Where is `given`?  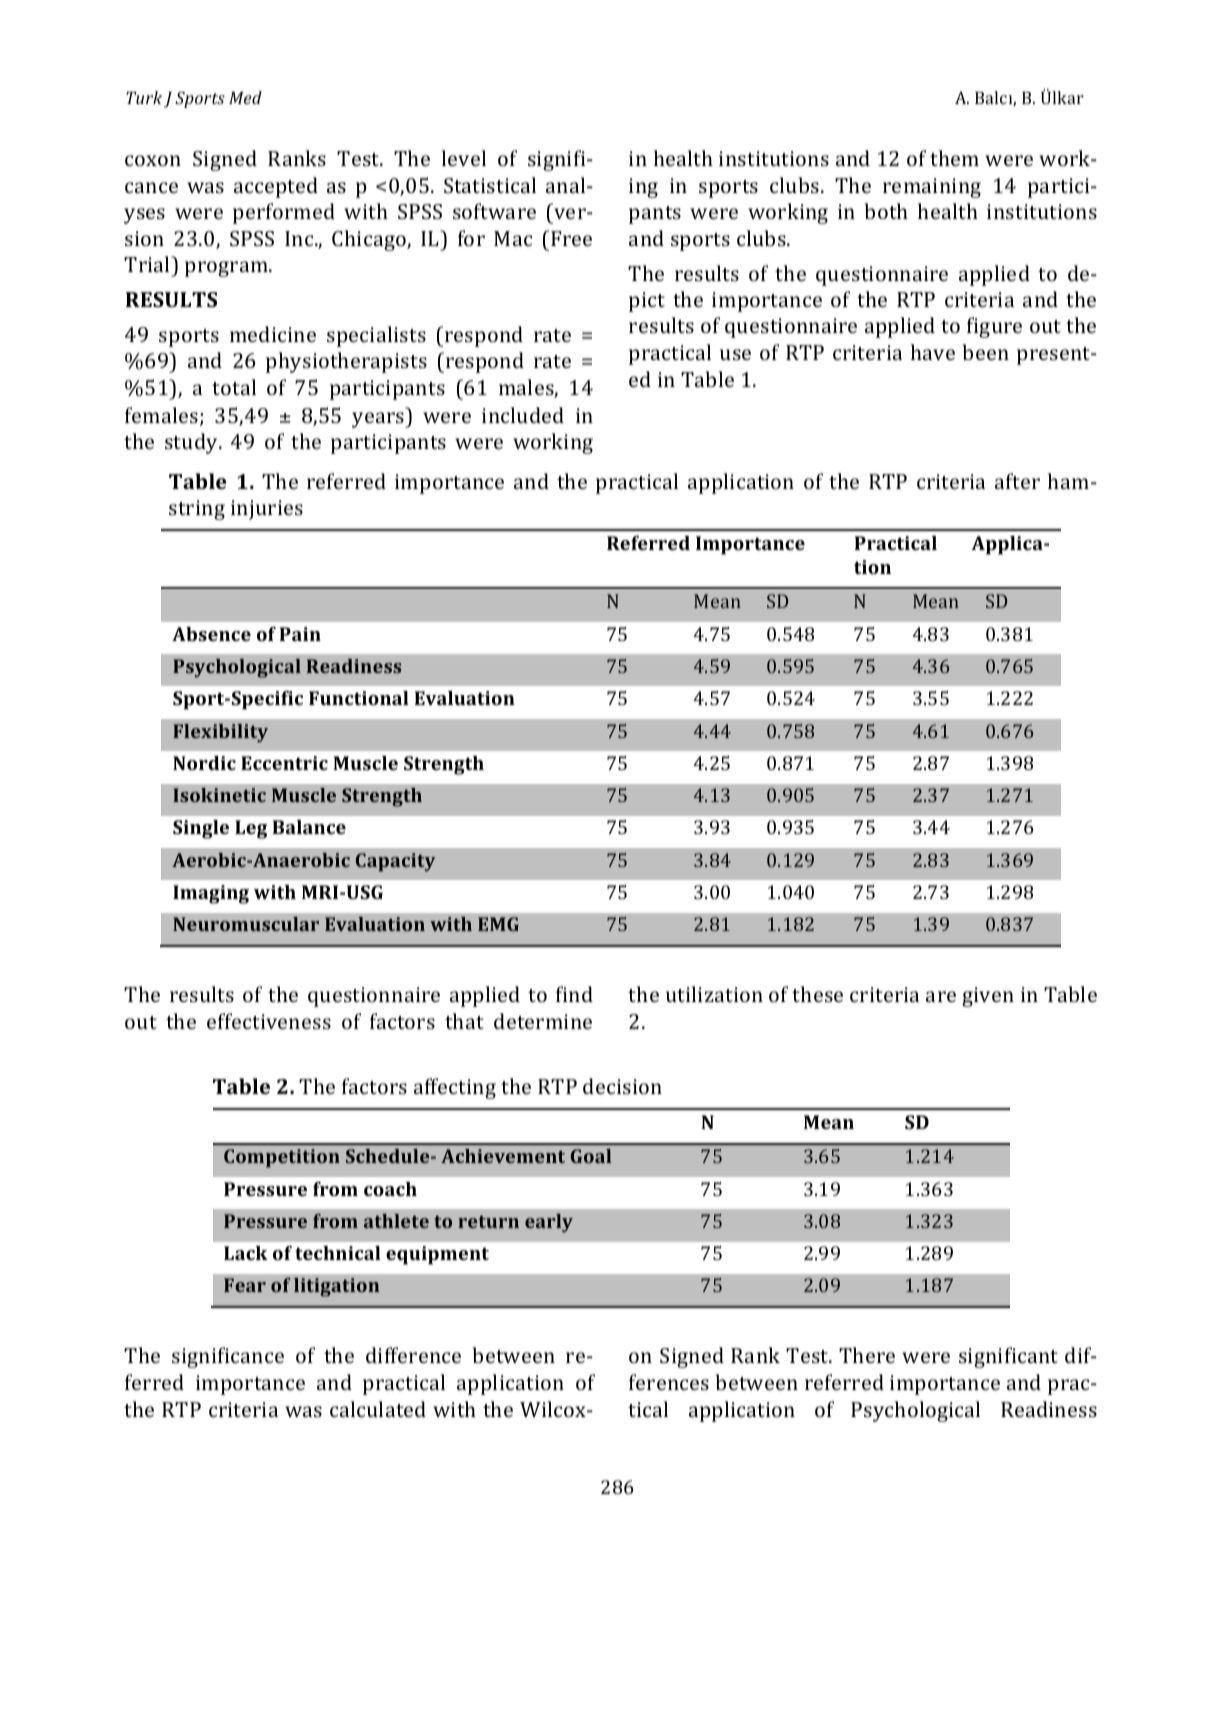
given is located at coordinates (988, 997).
